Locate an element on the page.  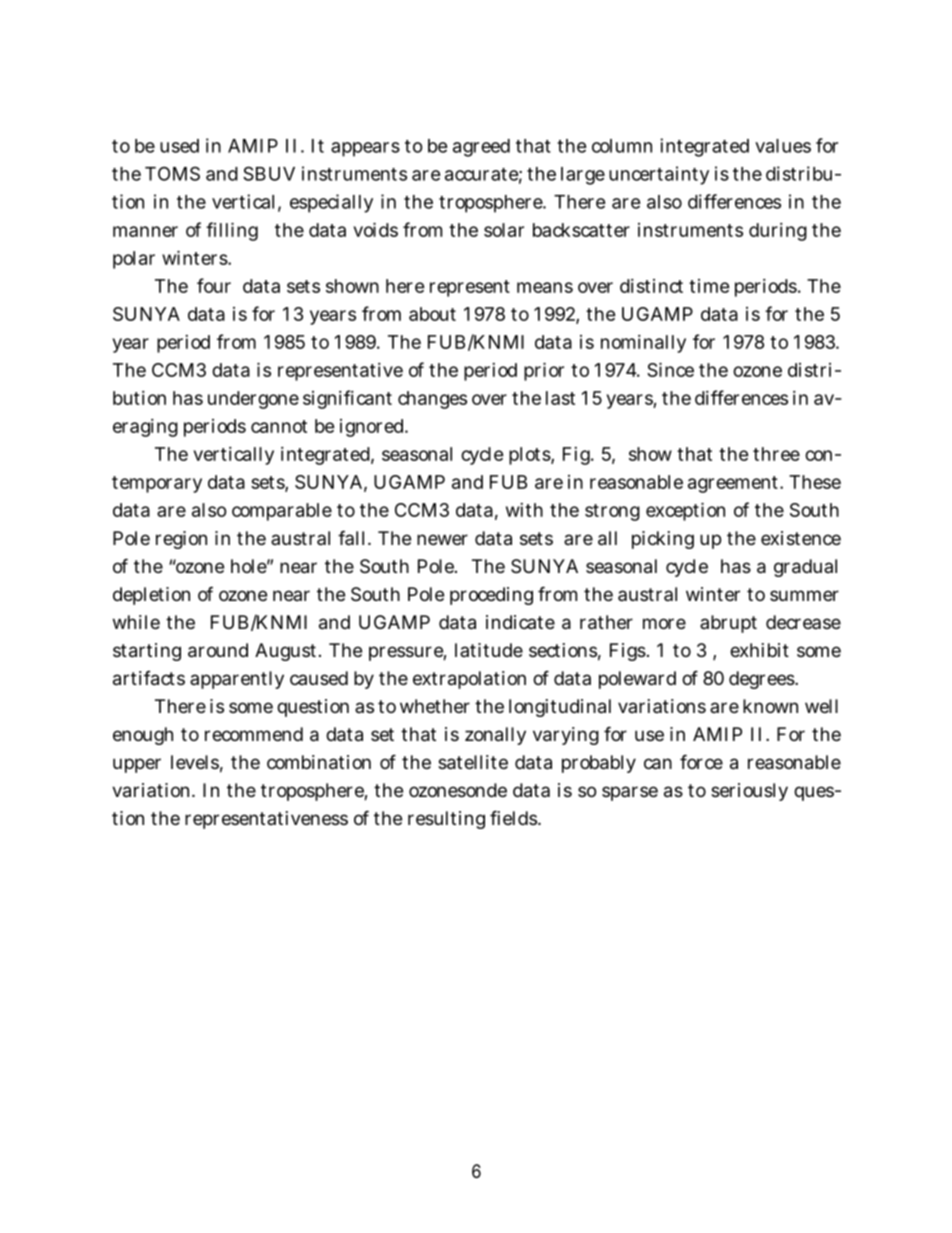
about is located at coordinates (432, 314).
